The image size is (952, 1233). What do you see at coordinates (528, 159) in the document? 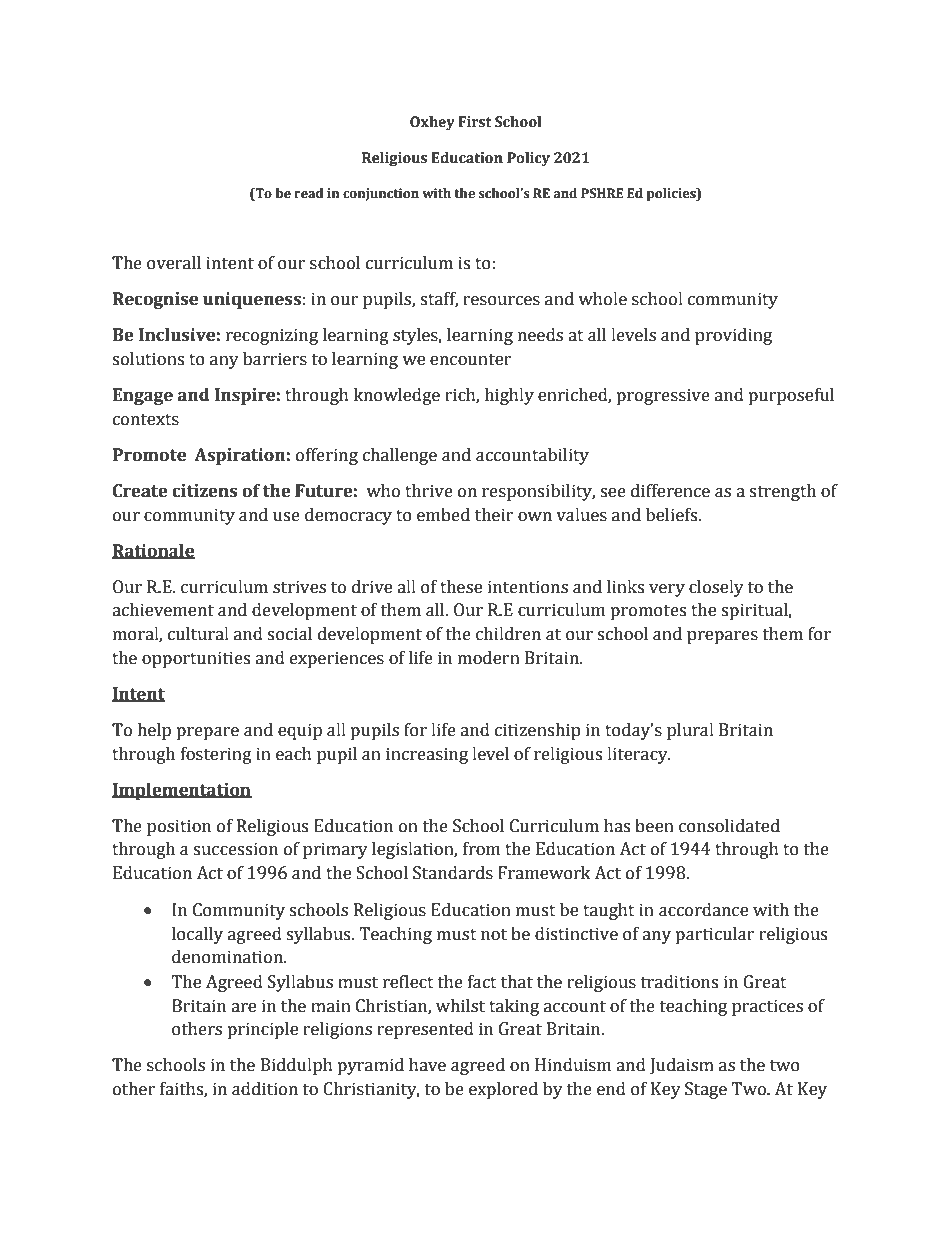
I see `Policy` at bounding box center [528, 159].
